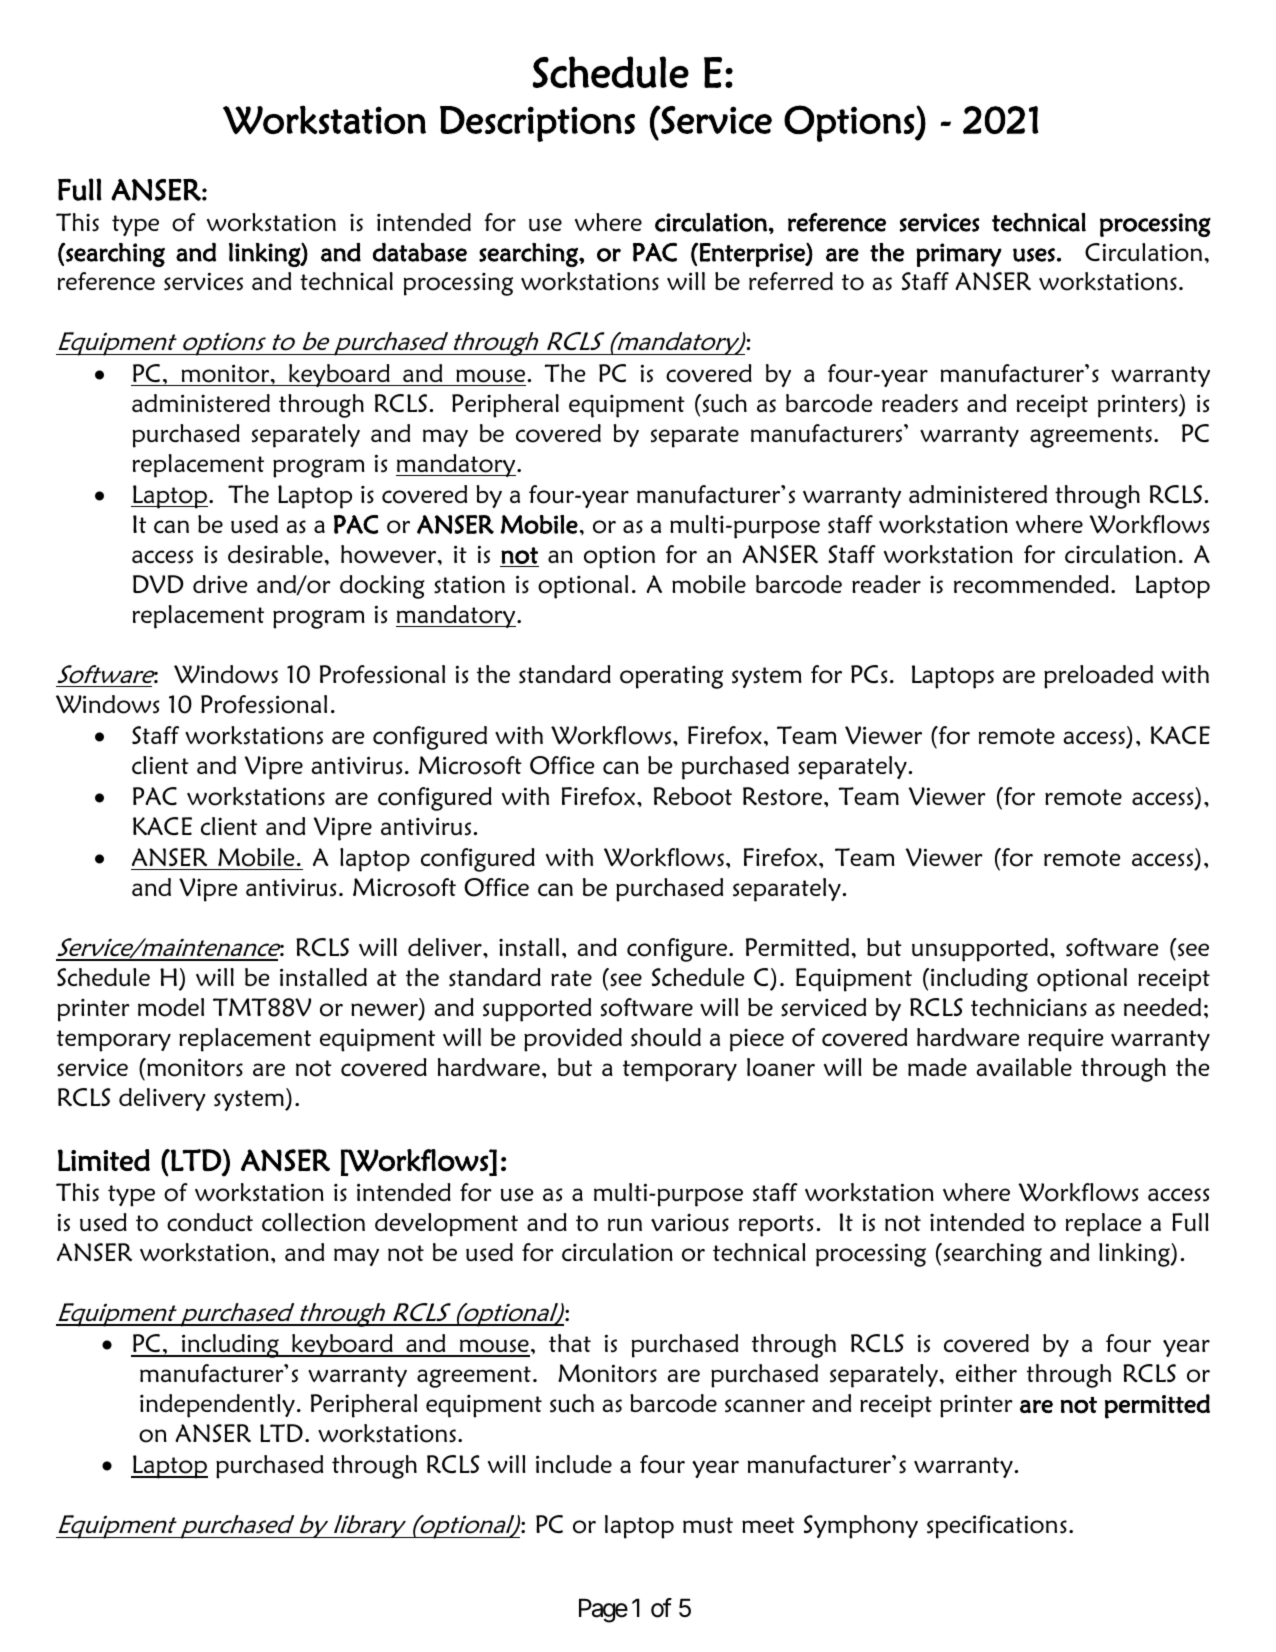 The image size is (1276, 1652). What do you see at coordinates (671, 677) in the page?
I see `operating` at bounding box center [671, 677].
